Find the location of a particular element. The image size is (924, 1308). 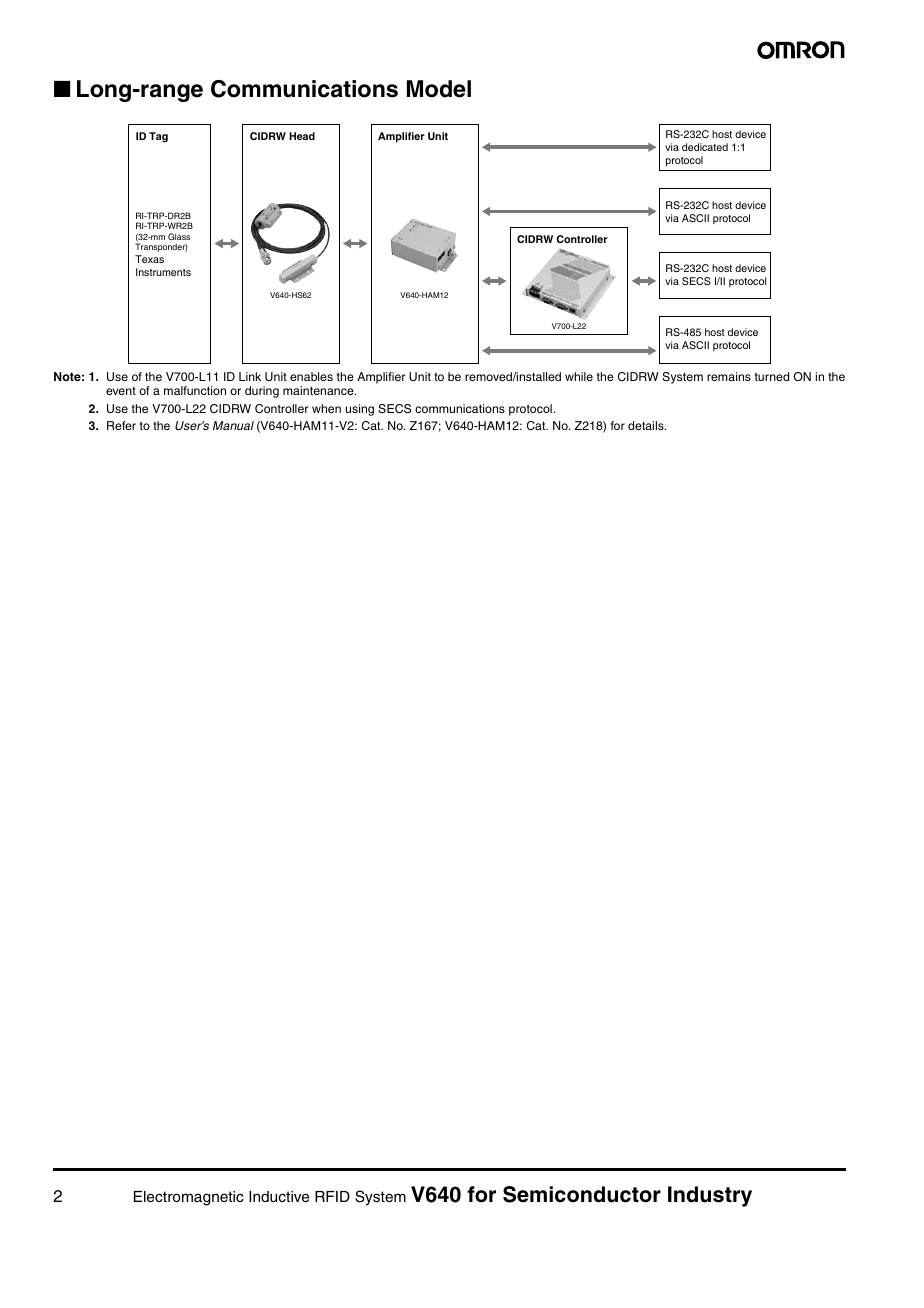

Model is located at coordinates (439, 89).
